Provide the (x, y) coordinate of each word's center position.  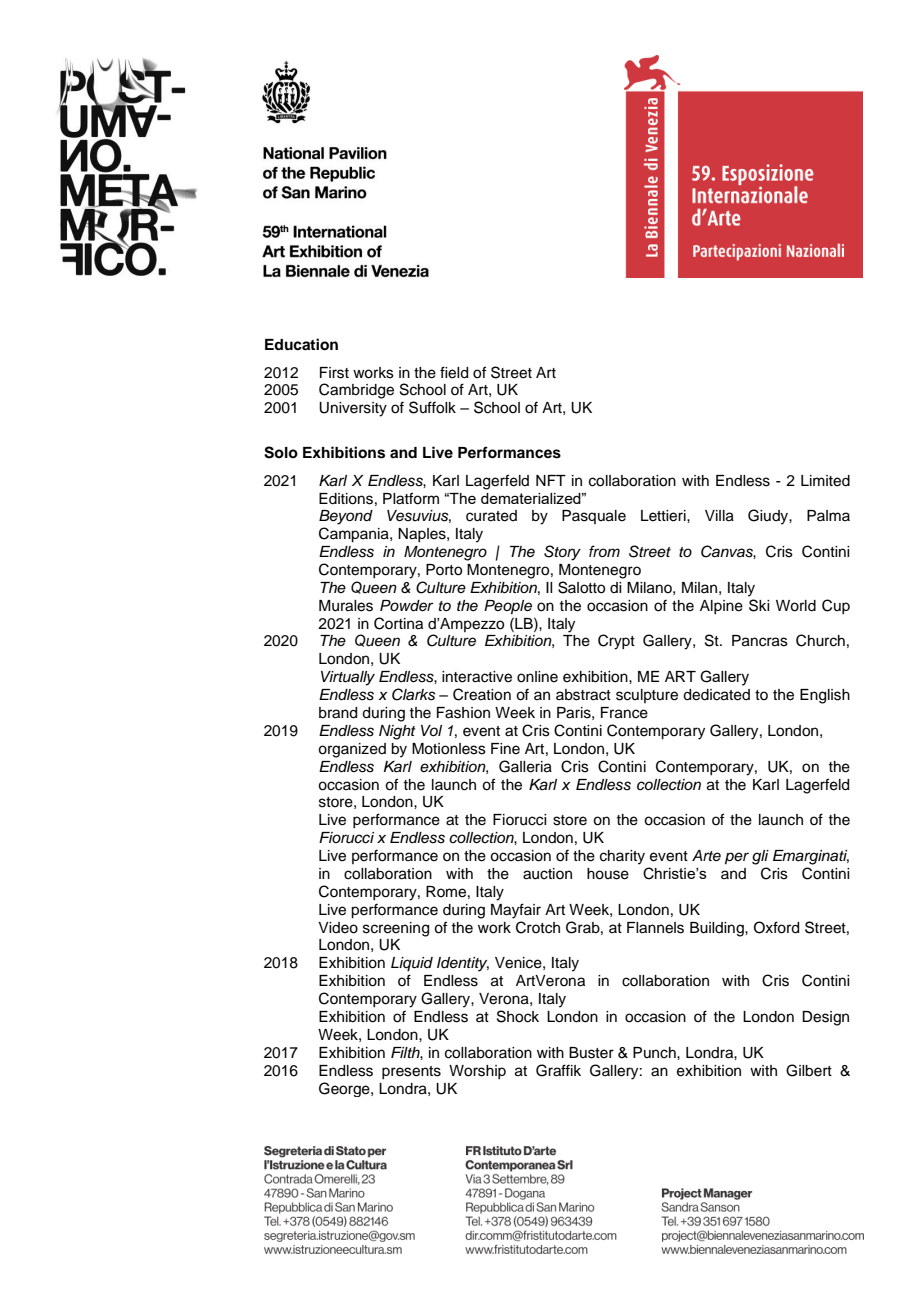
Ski (759, 605)
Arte (706, 855)
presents (411, 1072)
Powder (406, 606)
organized (352, 750)
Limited (825, 481)
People (508, 607)
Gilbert (809, 1070)
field (454, 372)
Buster (591, 1053)
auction (547, 874)
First (334, 373)
